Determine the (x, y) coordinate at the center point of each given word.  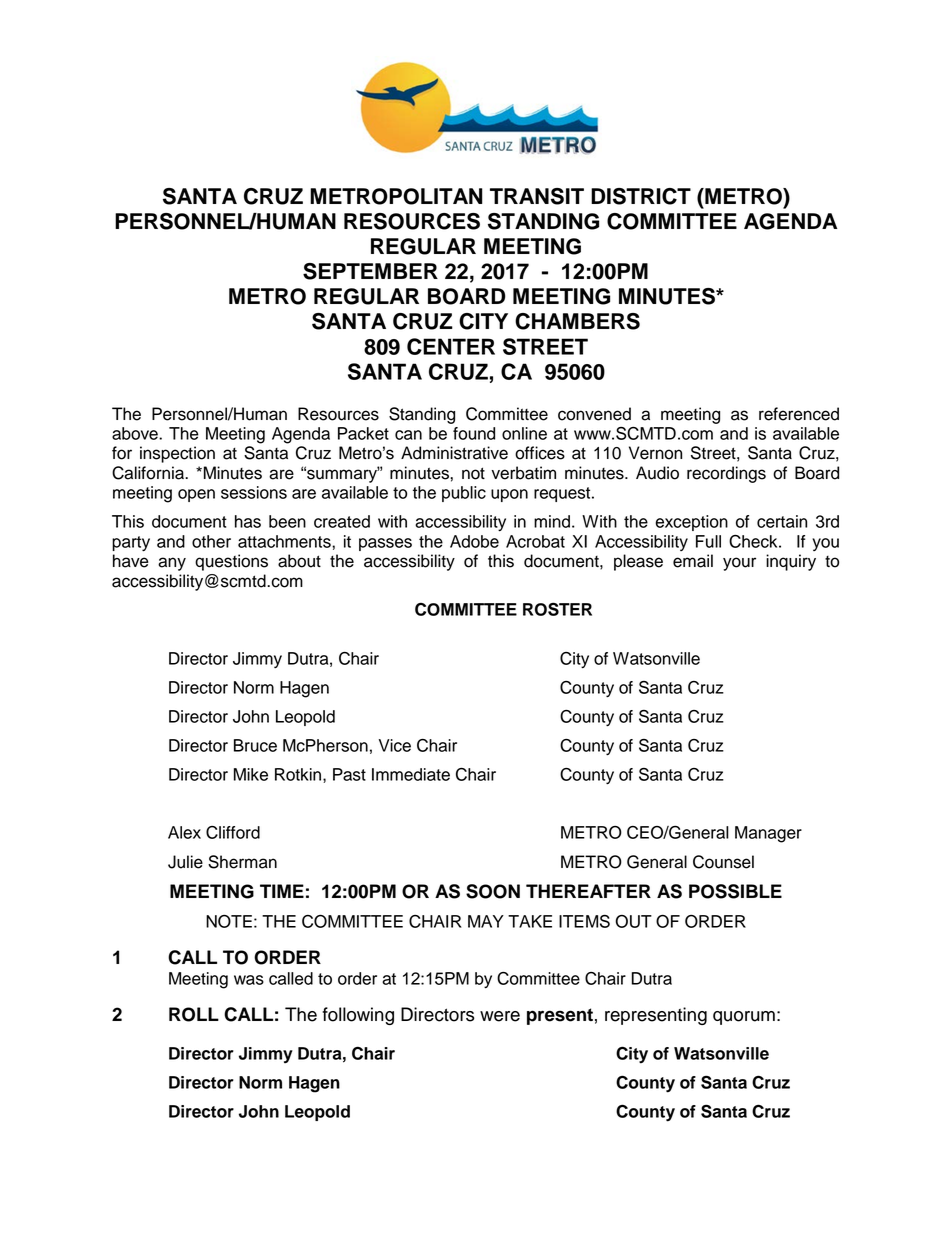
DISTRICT (641, 196)
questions (231, 562)
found (474, 433)
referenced (799, 414)
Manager (768, 834)
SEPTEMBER (370, 271)
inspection (177, 454)
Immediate (411, 774)
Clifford (233, 832)
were (500, 1016)
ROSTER (557, 609)
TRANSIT (537, 196)
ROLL (194, 1014)
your (739, 564)
